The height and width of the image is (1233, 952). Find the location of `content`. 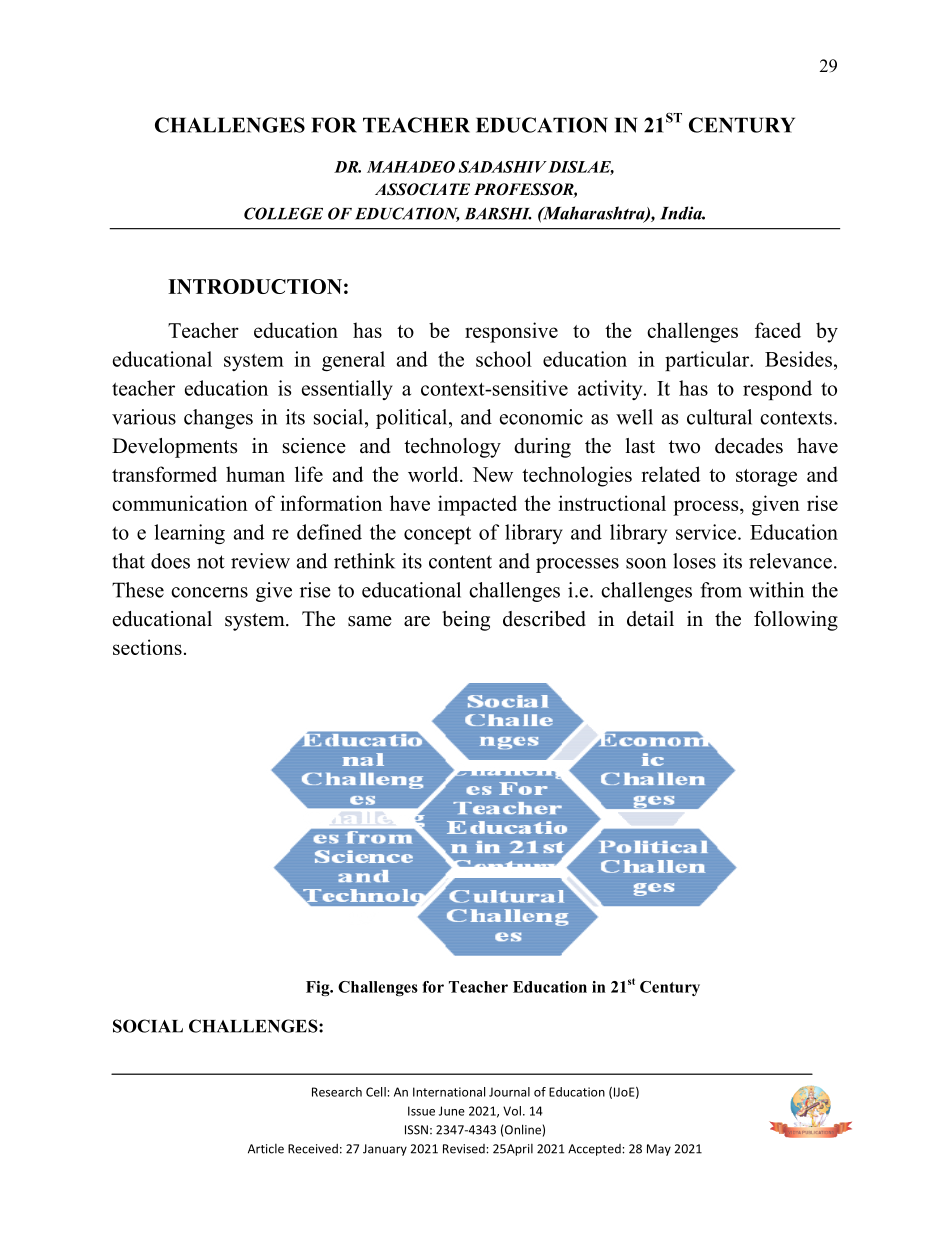

content is located at coordinates (460, 562).
